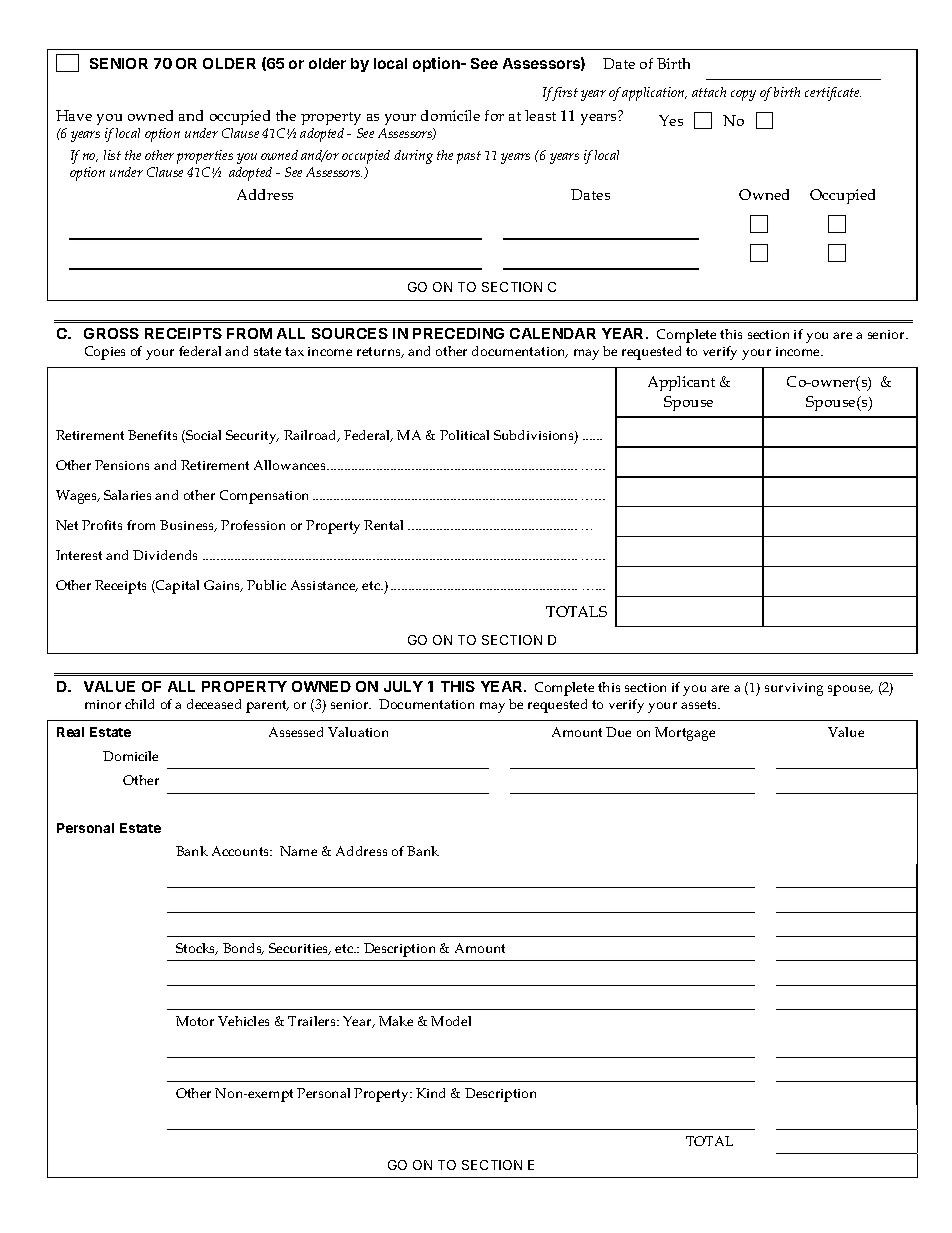 The height and width of the page is (1233, 952). I want to click on Motor, so click(195, 1021).
